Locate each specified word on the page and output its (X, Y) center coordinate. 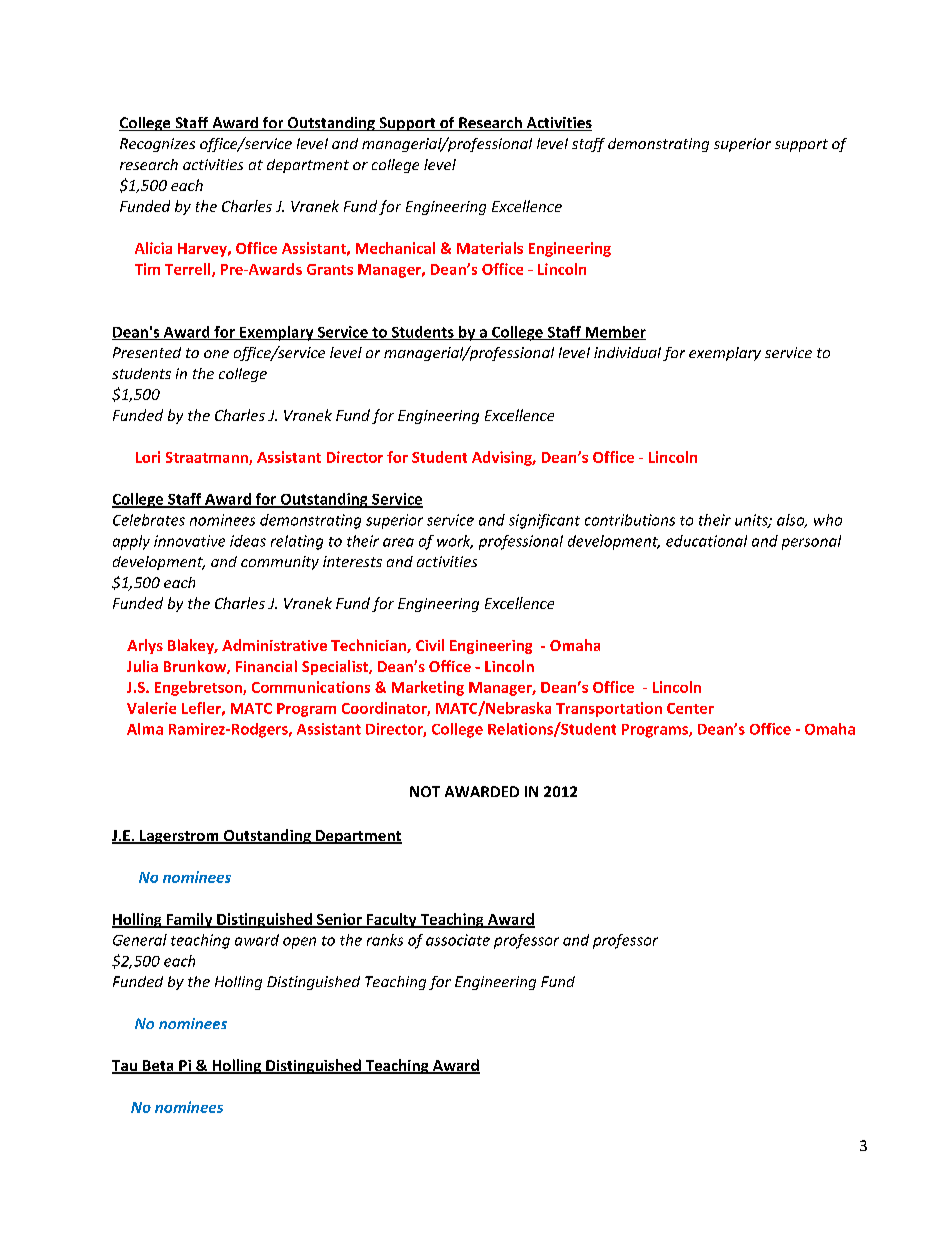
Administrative (274, 645)
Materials (490, 248)
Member (614, 333)
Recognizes (157, 145)
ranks (385, 940)
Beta (158, 1067)
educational (706, 541)
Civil (430, 645)
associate (458, 940)
